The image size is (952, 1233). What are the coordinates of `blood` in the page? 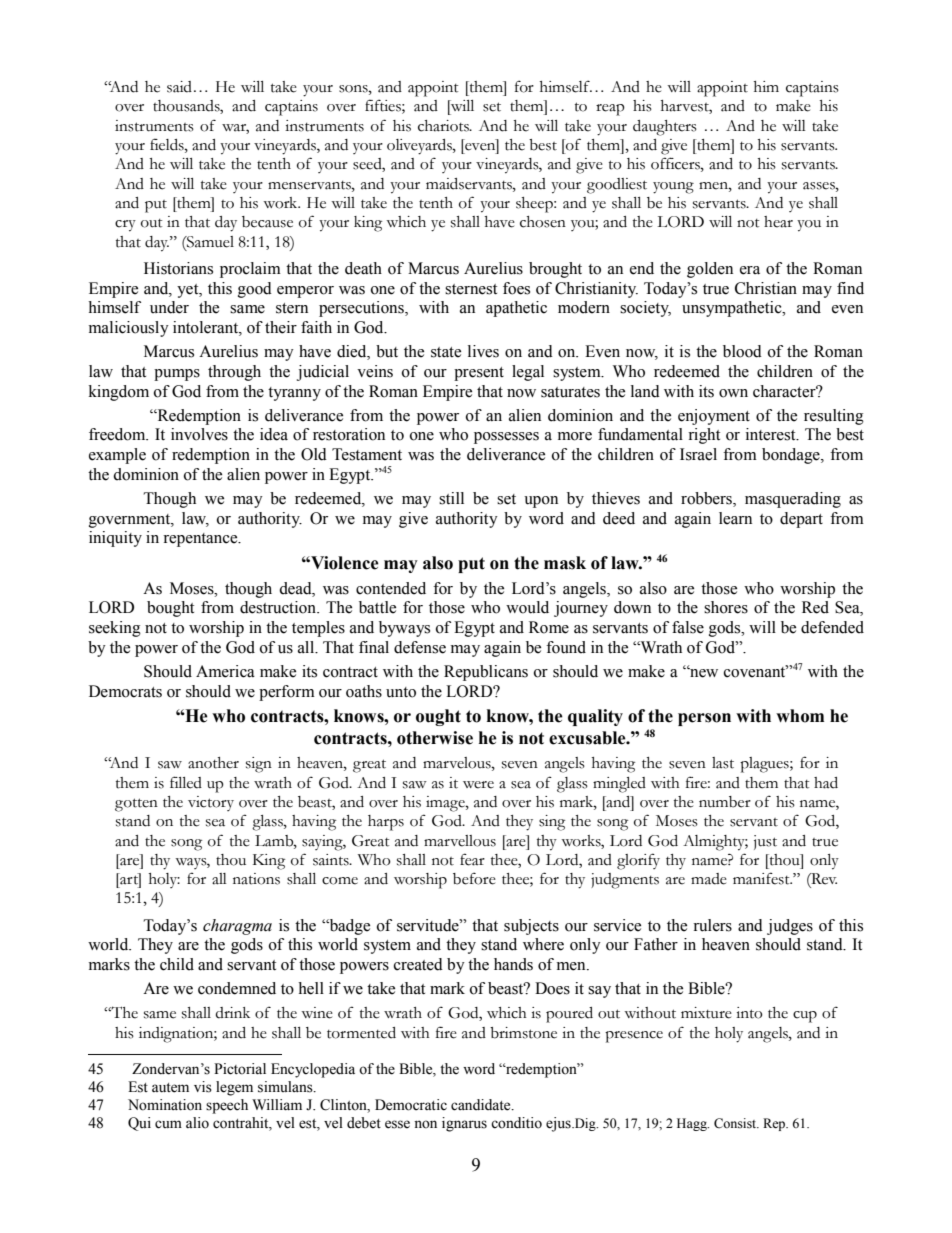 It's located at (742, 351).
